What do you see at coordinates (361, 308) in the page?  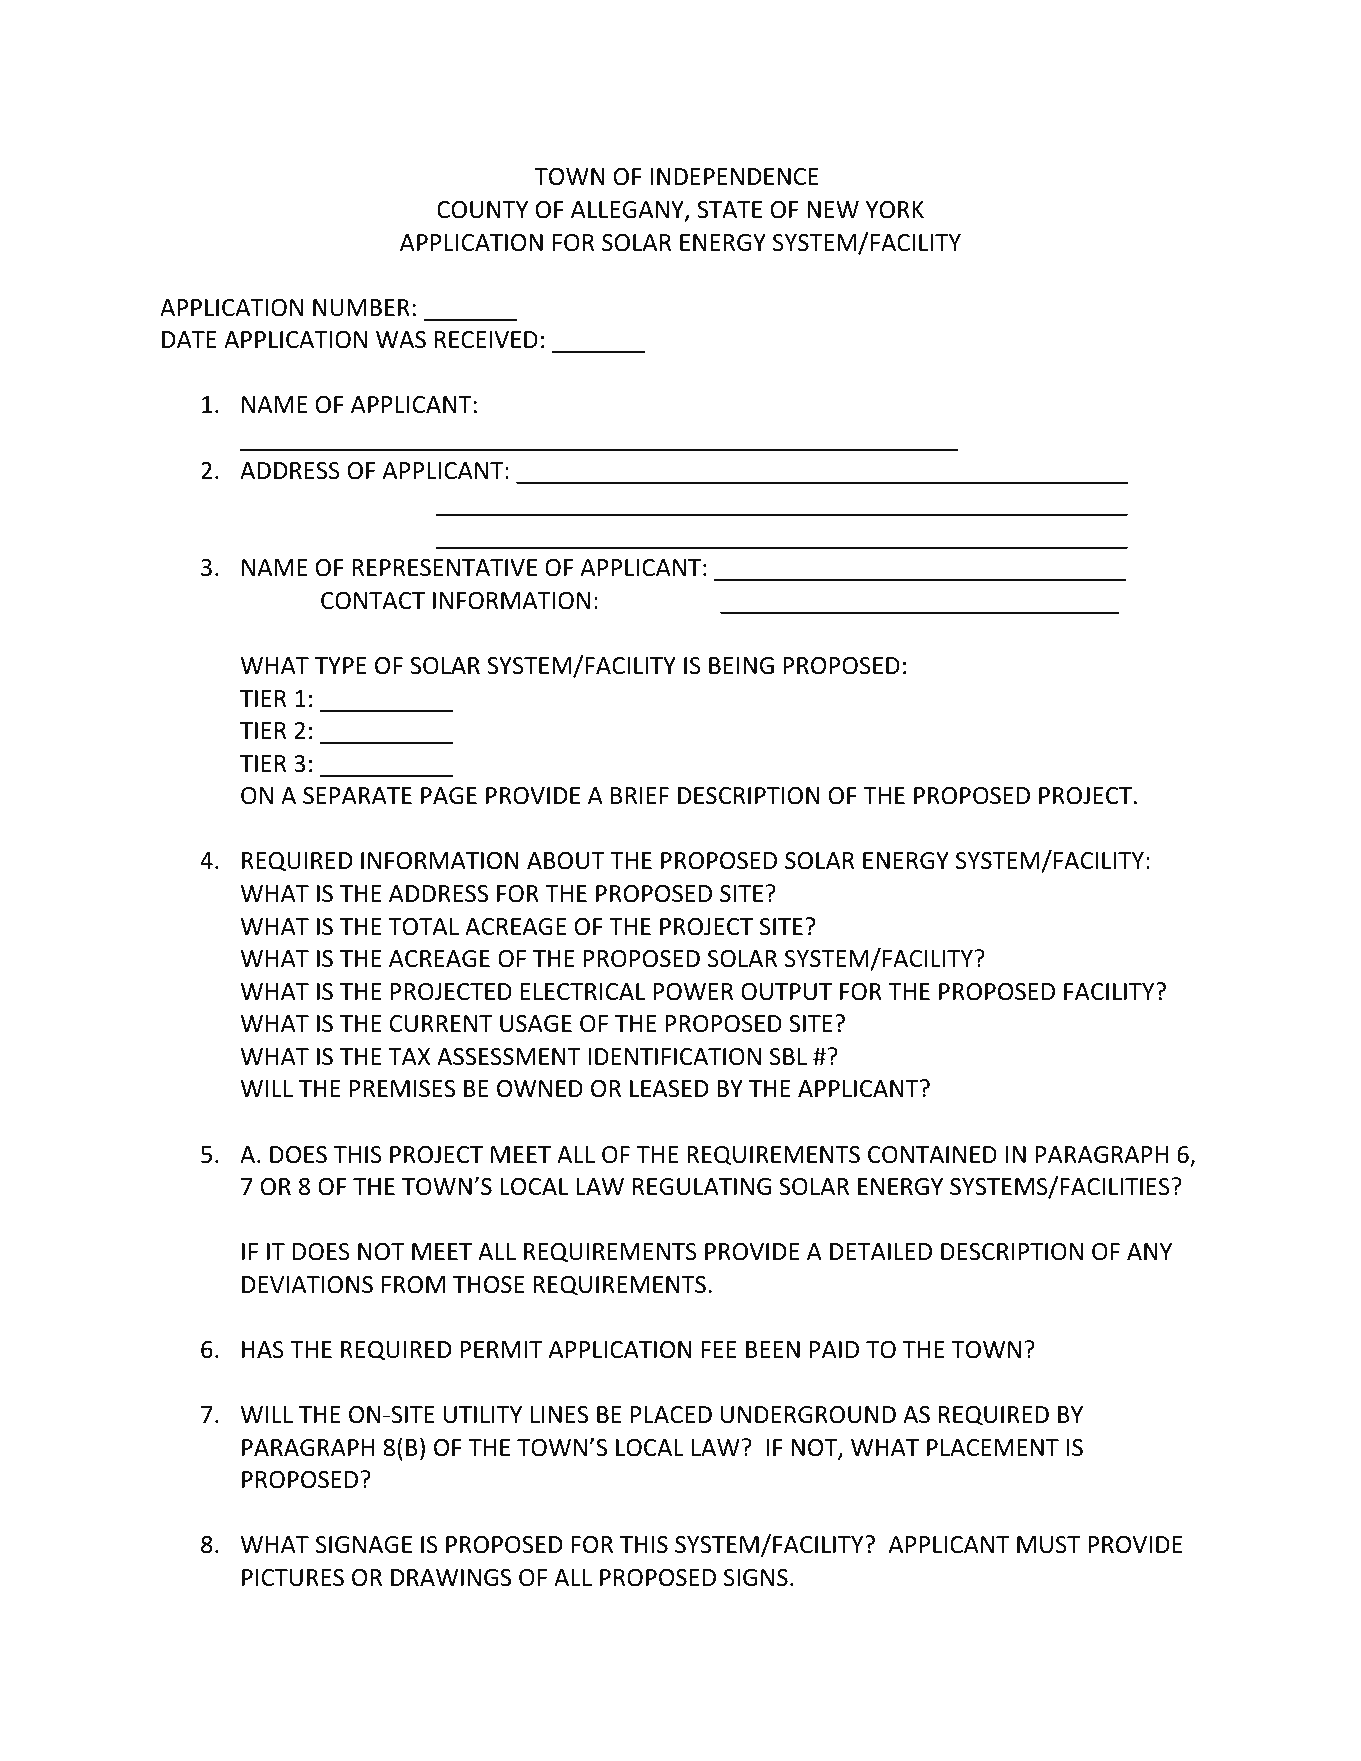 I see `NUMBER` at bounding box center [361, 308].
